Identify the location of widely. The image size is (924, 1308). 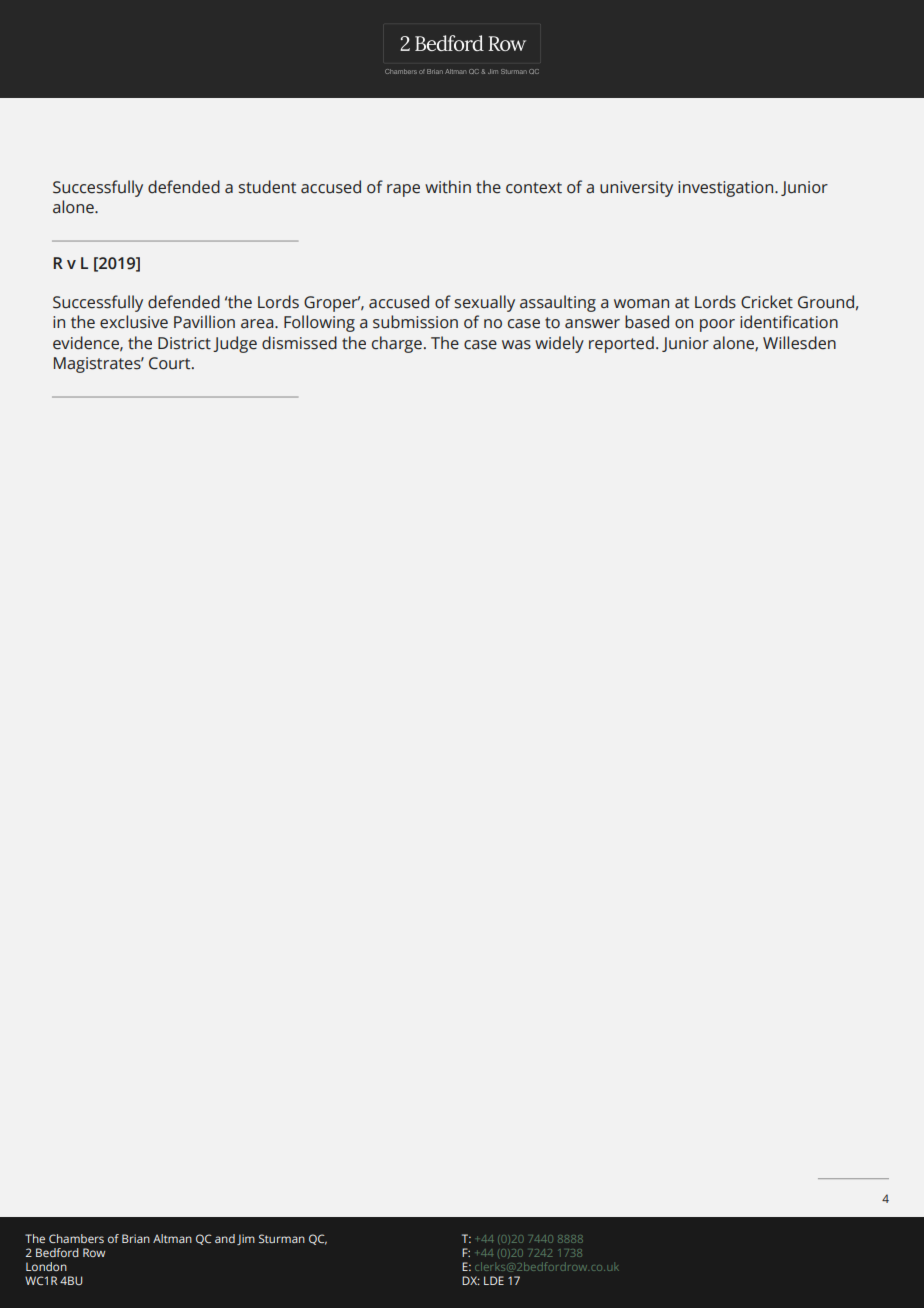
(559, 344).
